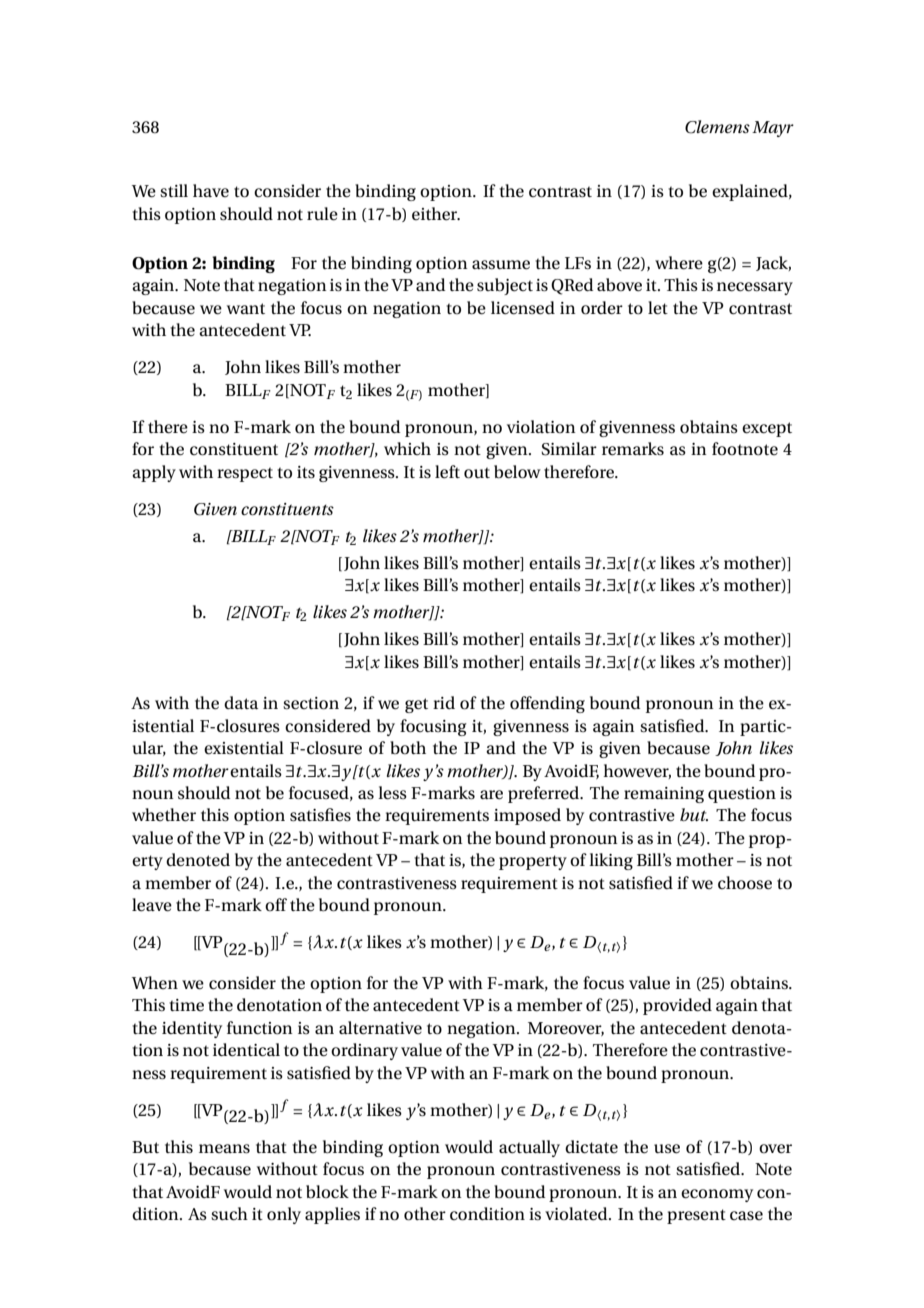 The image size is (924, 1308). I want to click on have, so click(211, 190).
